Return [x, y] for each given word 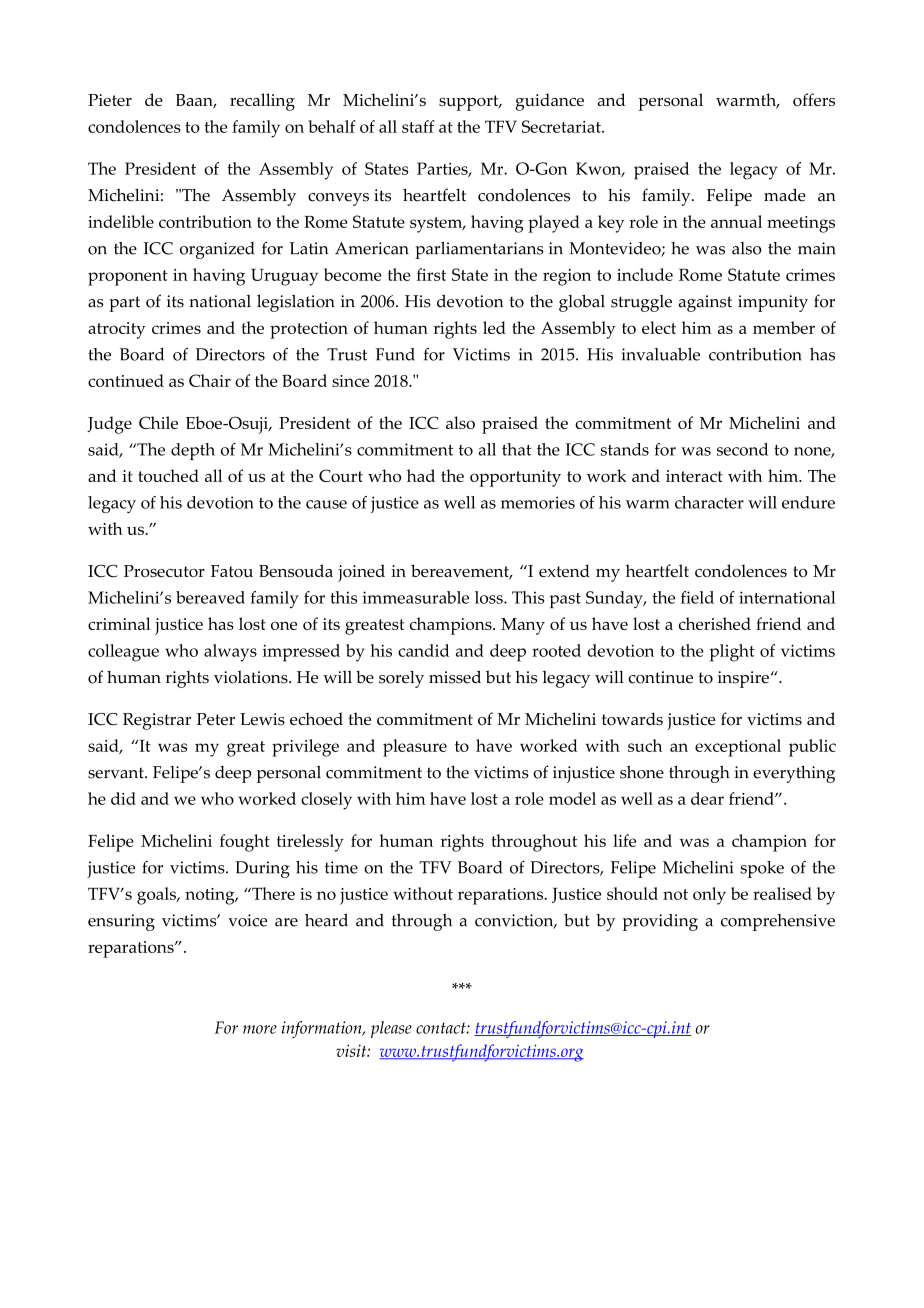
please [391, 1029]
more [260, 1029]
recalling [262, 102]
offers [814, 99]
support [470, 103]
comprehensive [778, 922]
